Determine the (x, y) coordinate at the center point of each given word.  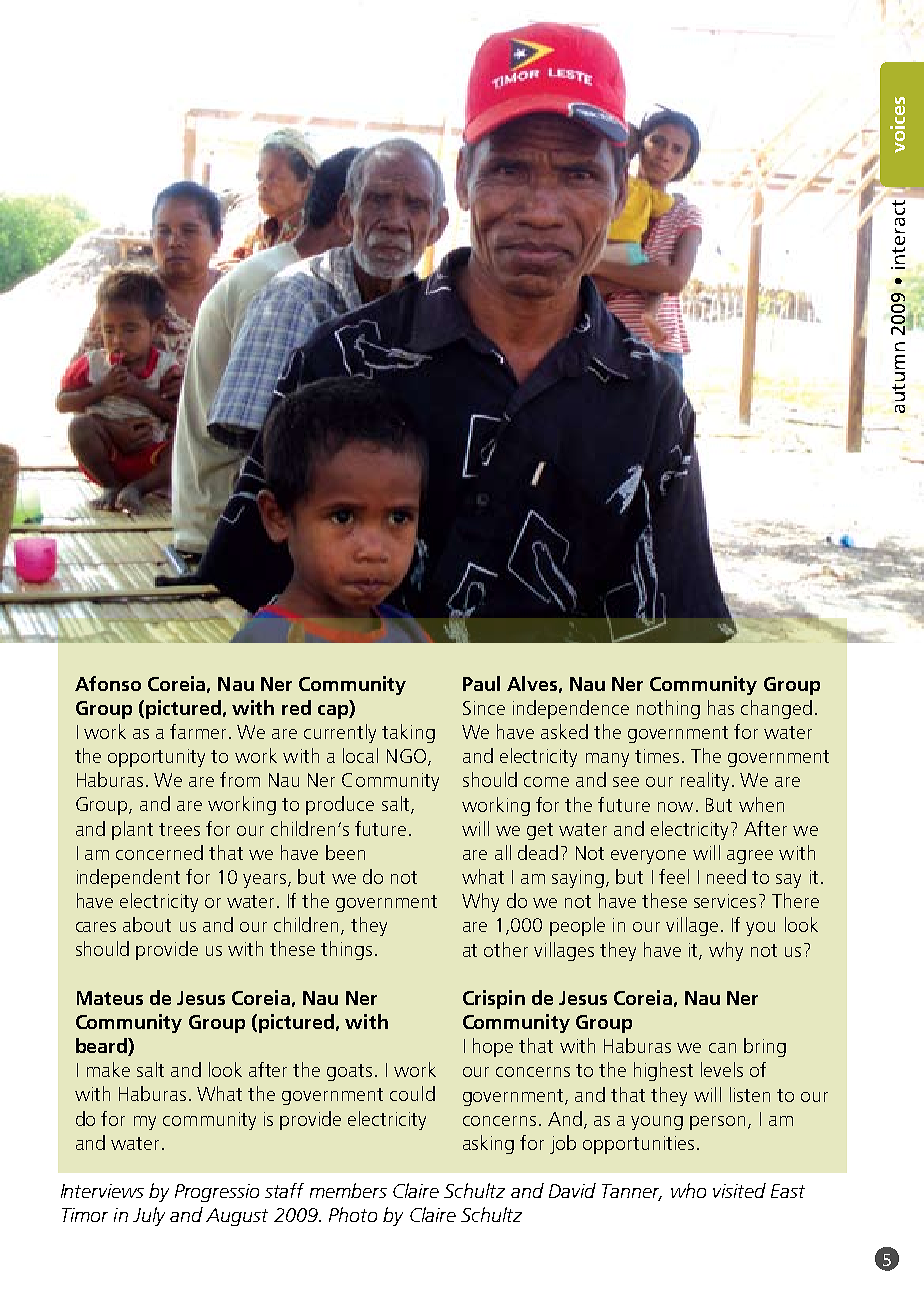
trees (179, 829)
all (503, 852)
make (108, 1069)
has (721, 707)
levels (722, 1069)
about (147, 924)
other (506, 949)
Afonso (108, 683)
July (149, 1216)
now (675, 807)
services (725, 901)
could (412, 1093)
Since (484, 708)
